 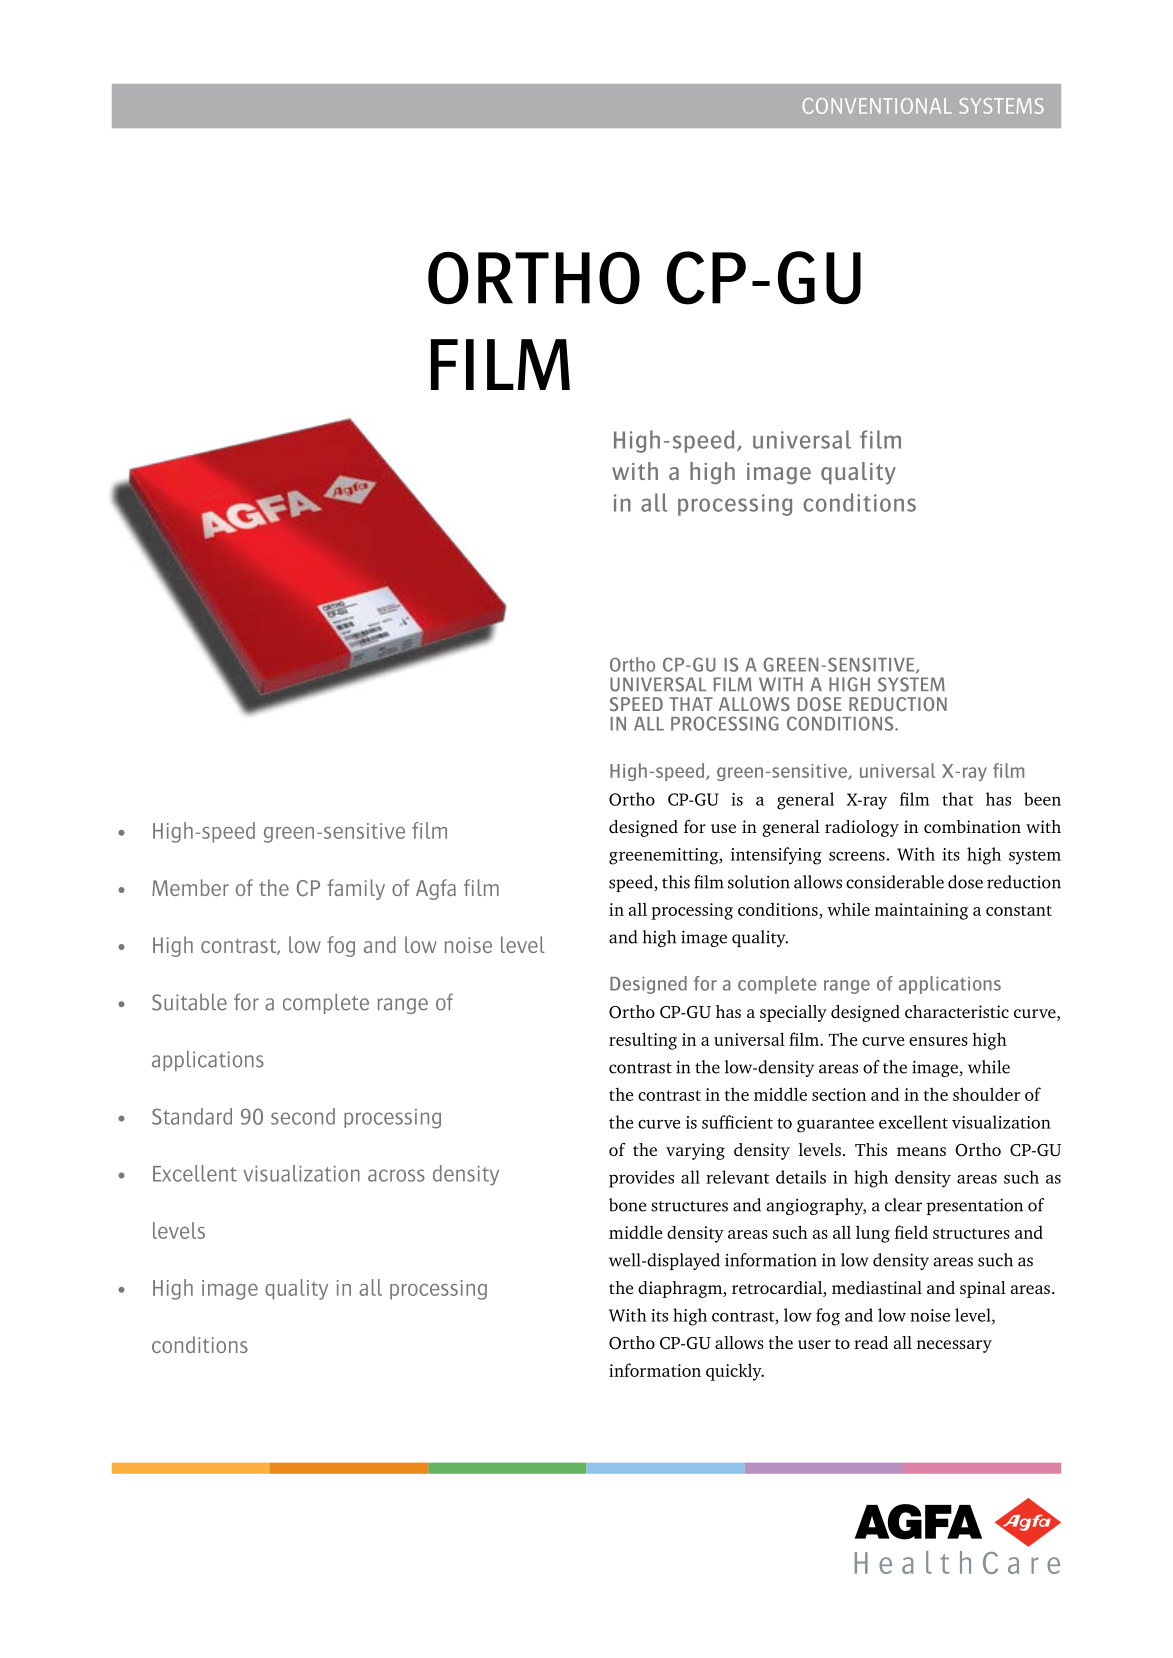 I want to click on quickly, so click(x=735, y=1372).
